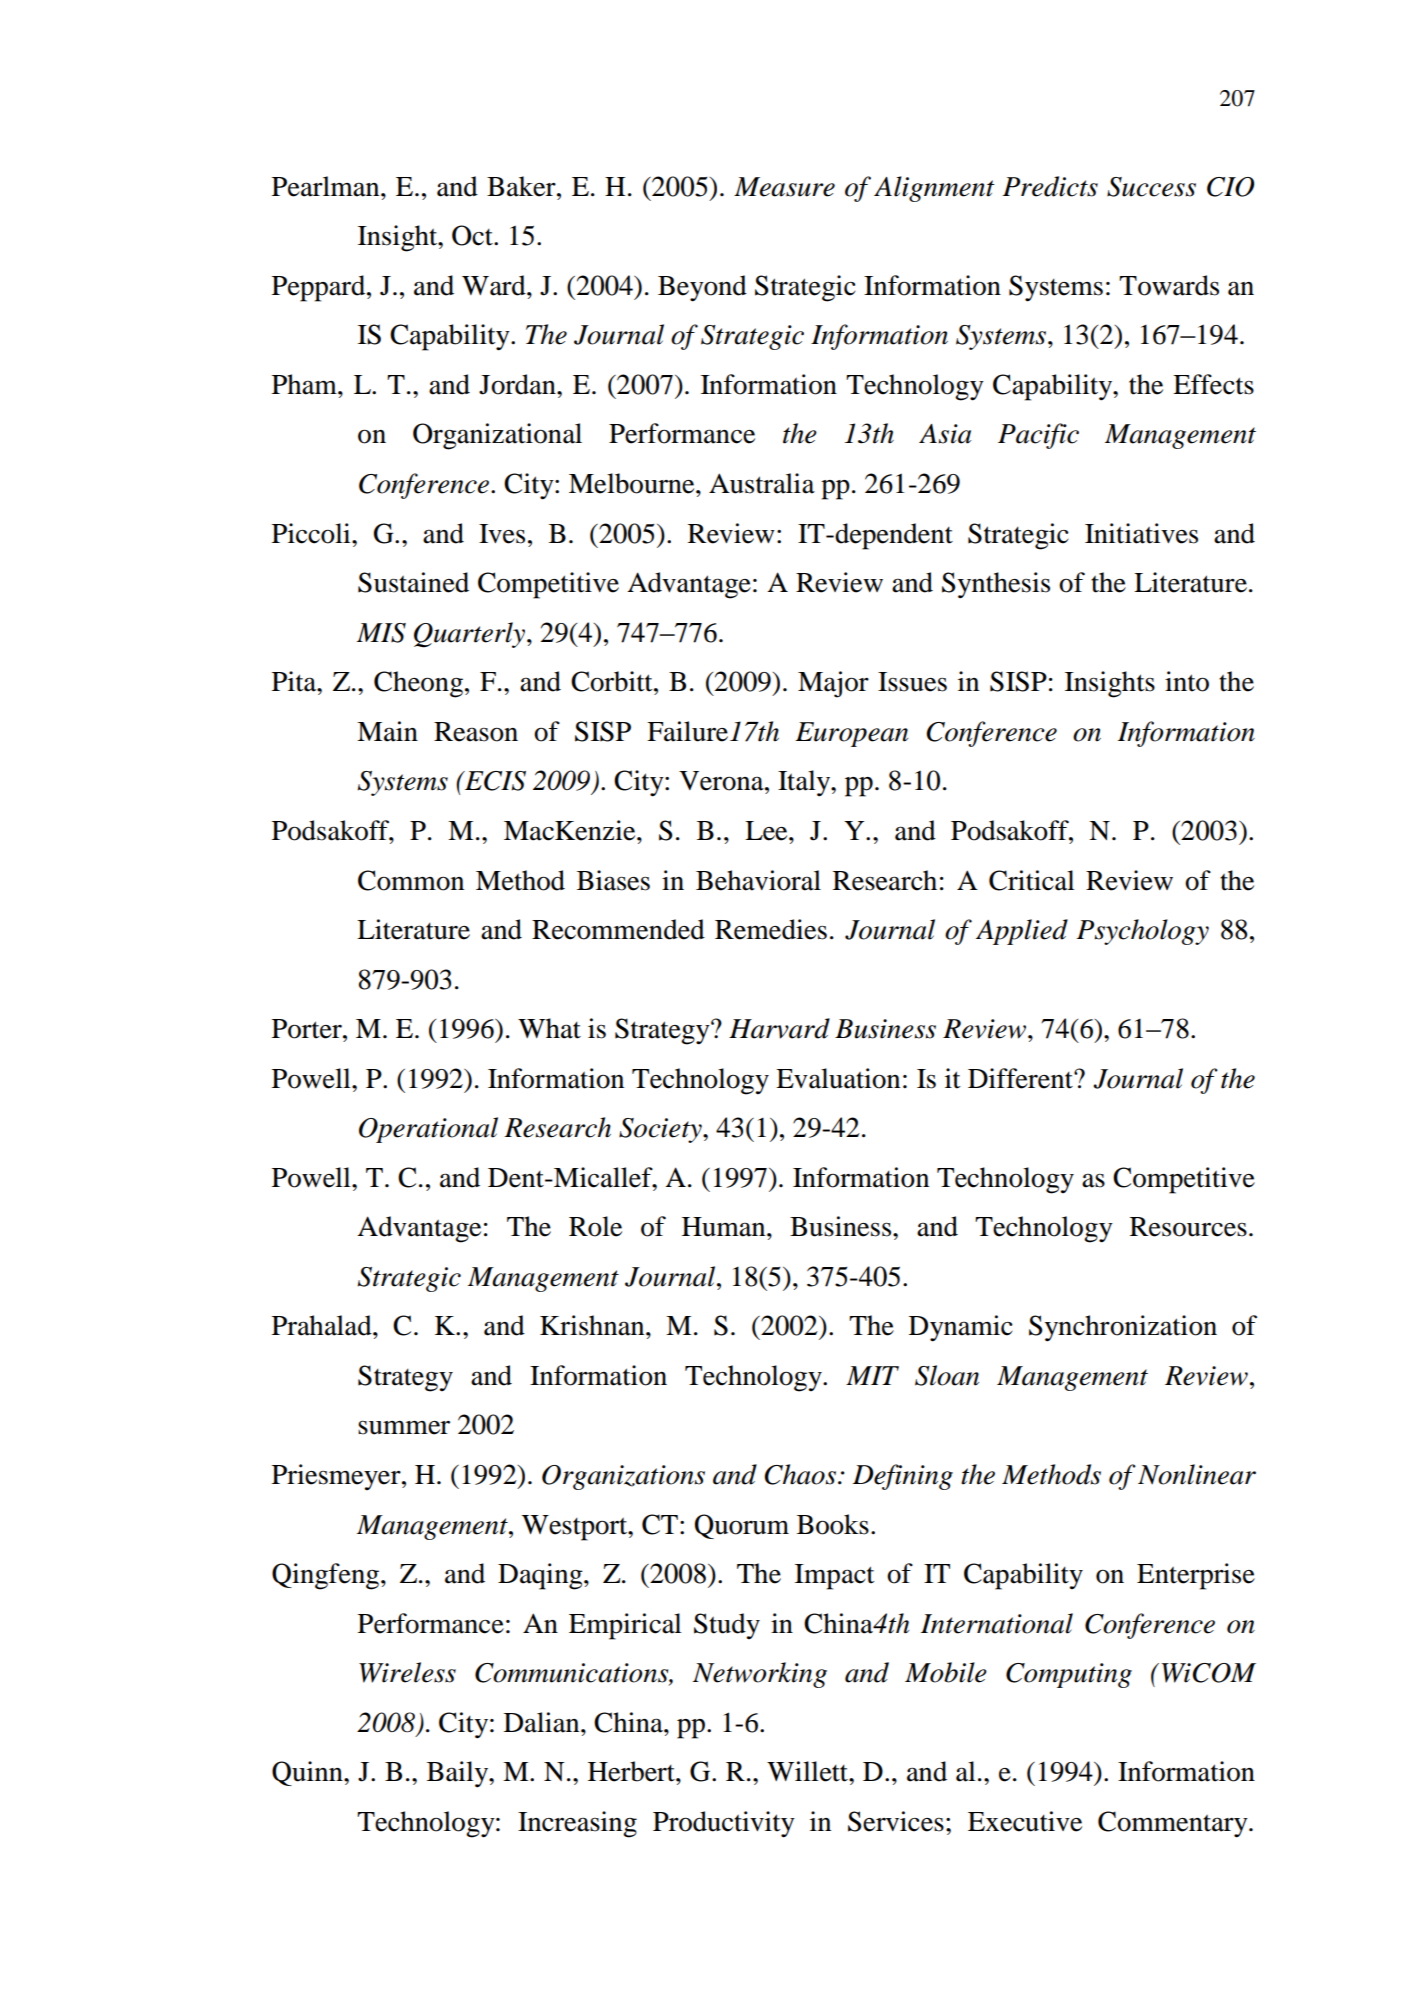  I want to click on Success, so click(1151, 187).
